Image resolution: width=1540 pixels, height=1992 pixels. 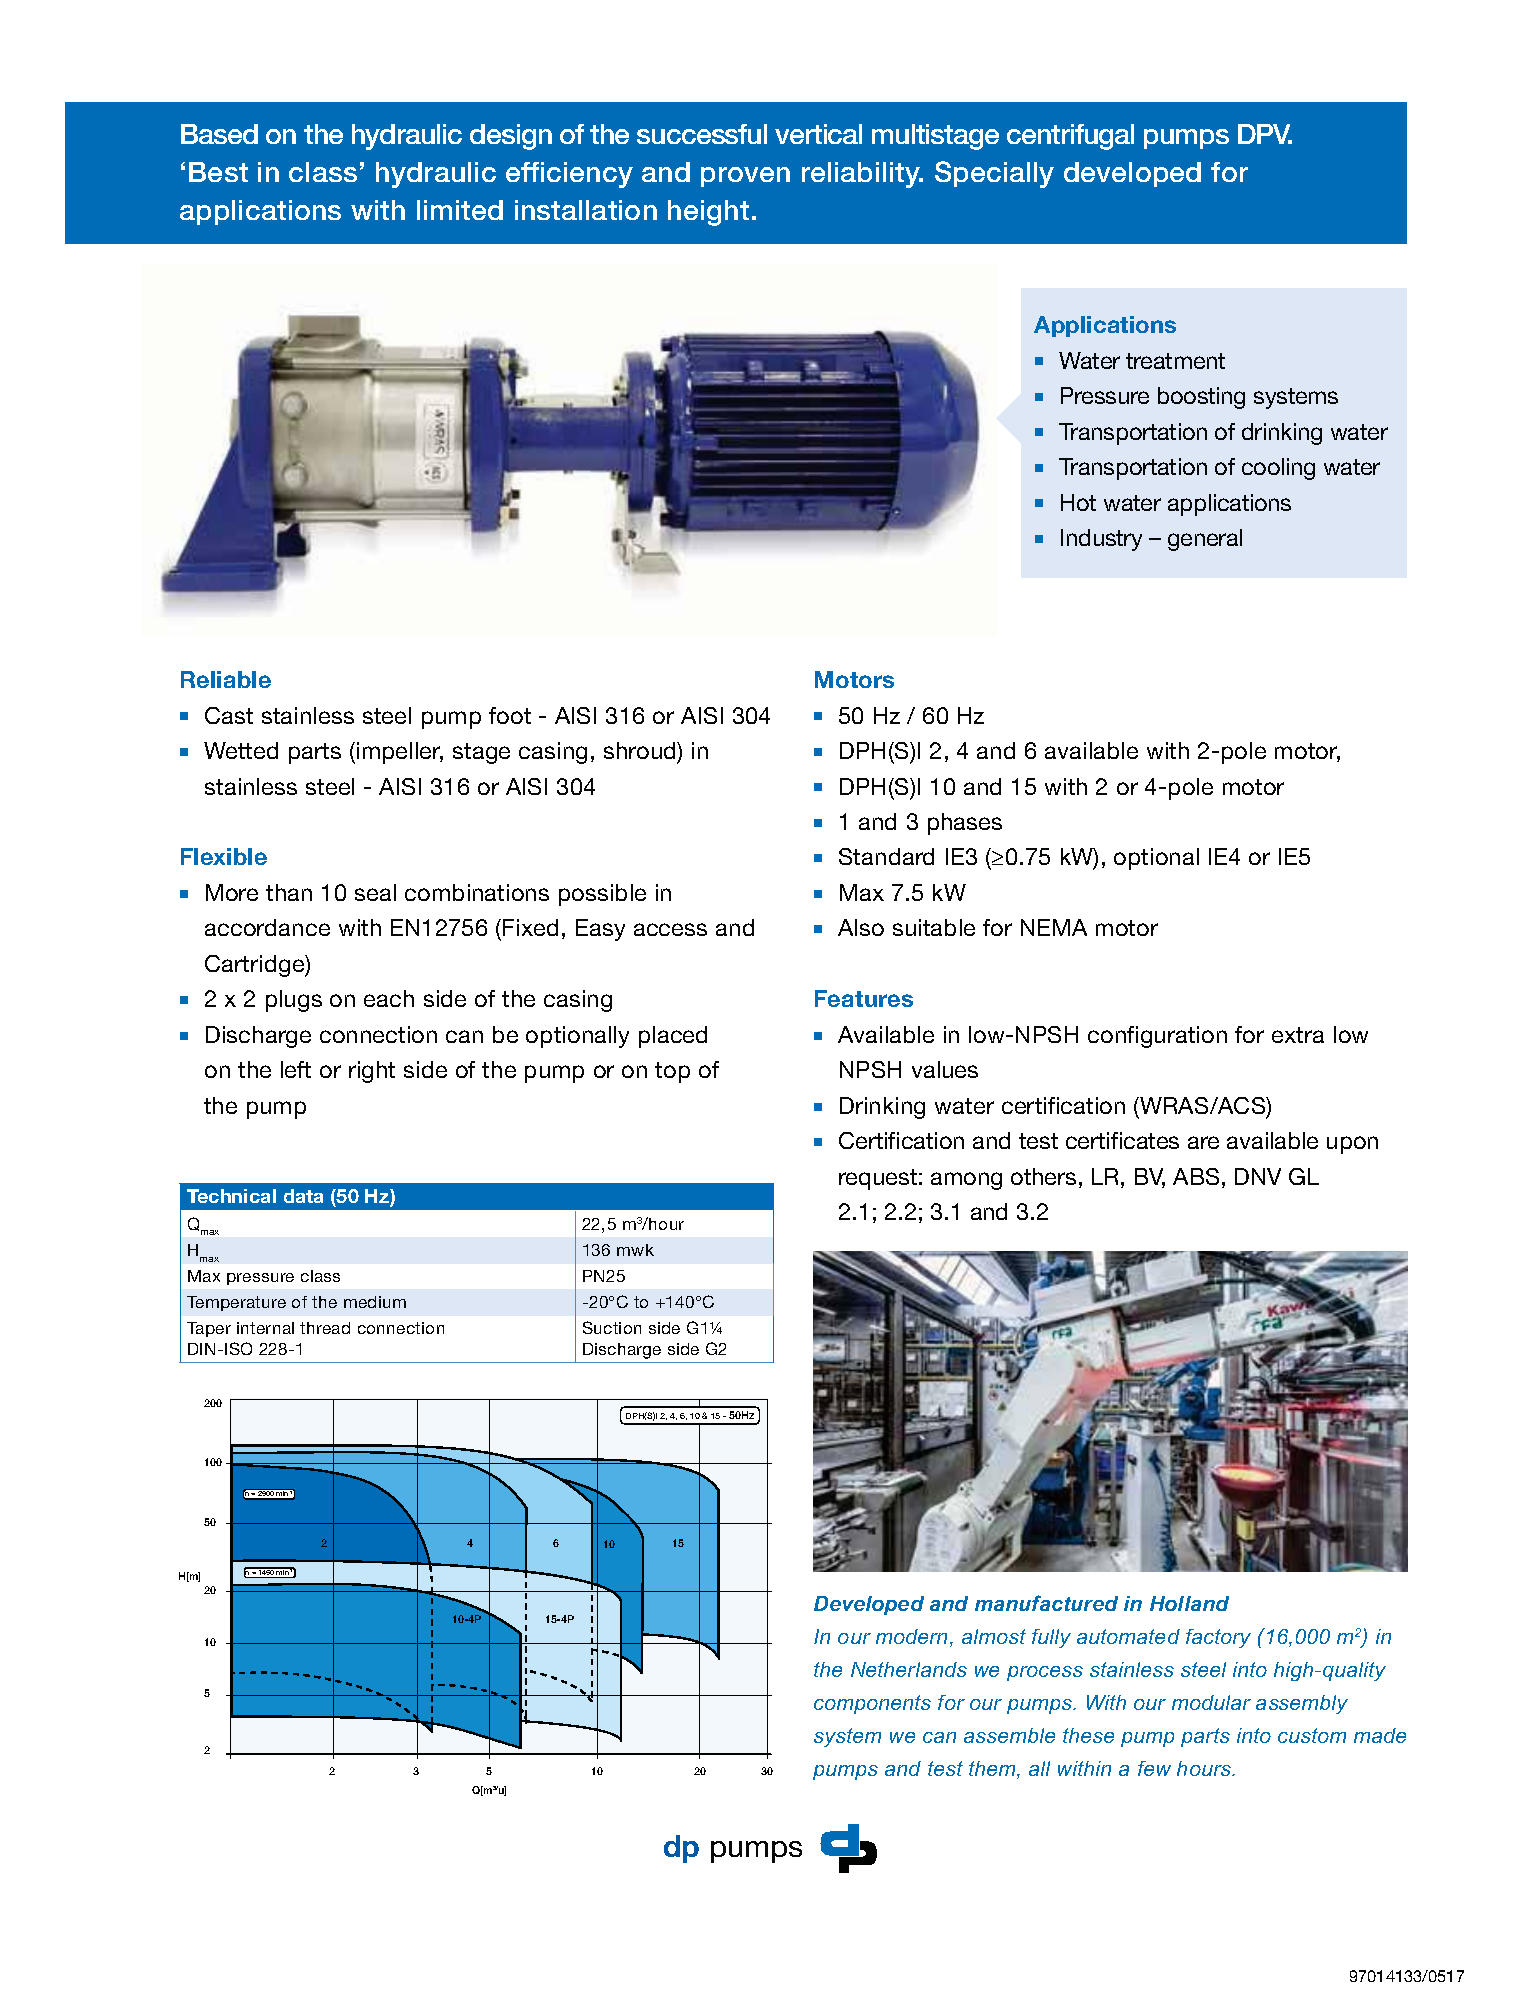 What do you see at coordinates (745, 177) in the page?
I see `proven` at bounding box center [745, 177].
